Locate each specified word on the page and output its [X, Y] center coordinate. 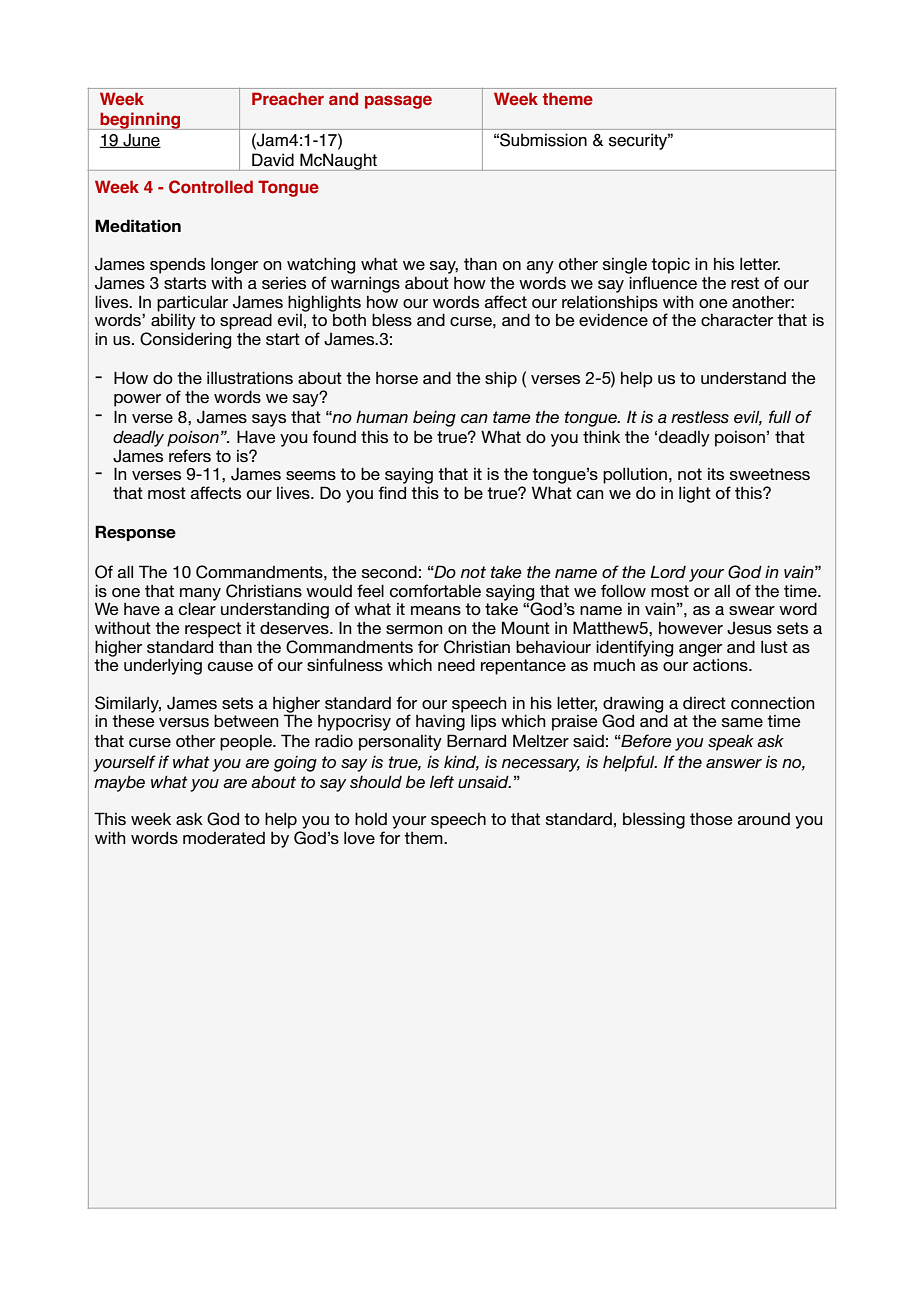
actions [721, 665]
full [780, 416]
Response [135, 533]
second [389, 571]
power [137, 400]
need [456, 664]
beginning [140, 121]
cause [230, 666]
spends [177, 265]
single [625, 267]
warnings [365, 285]
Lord [668, 572]
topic [670, 266]
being [434, 418]
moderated [224, 838]
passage [398, 102]
